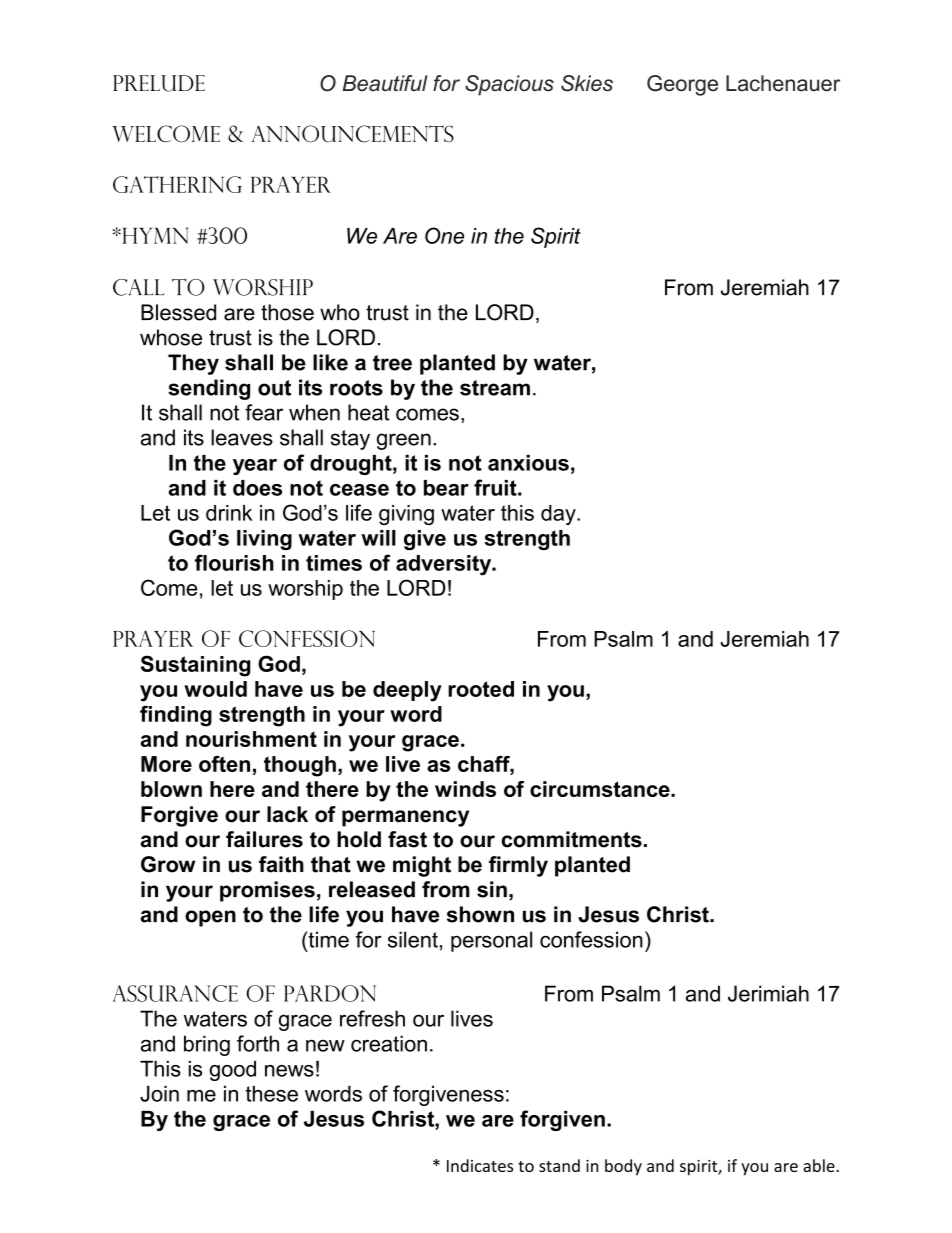 The image size is (952, 1233). Describe the element at coordinates (820, 1165) in the screenshot. I see `able` at that location.
